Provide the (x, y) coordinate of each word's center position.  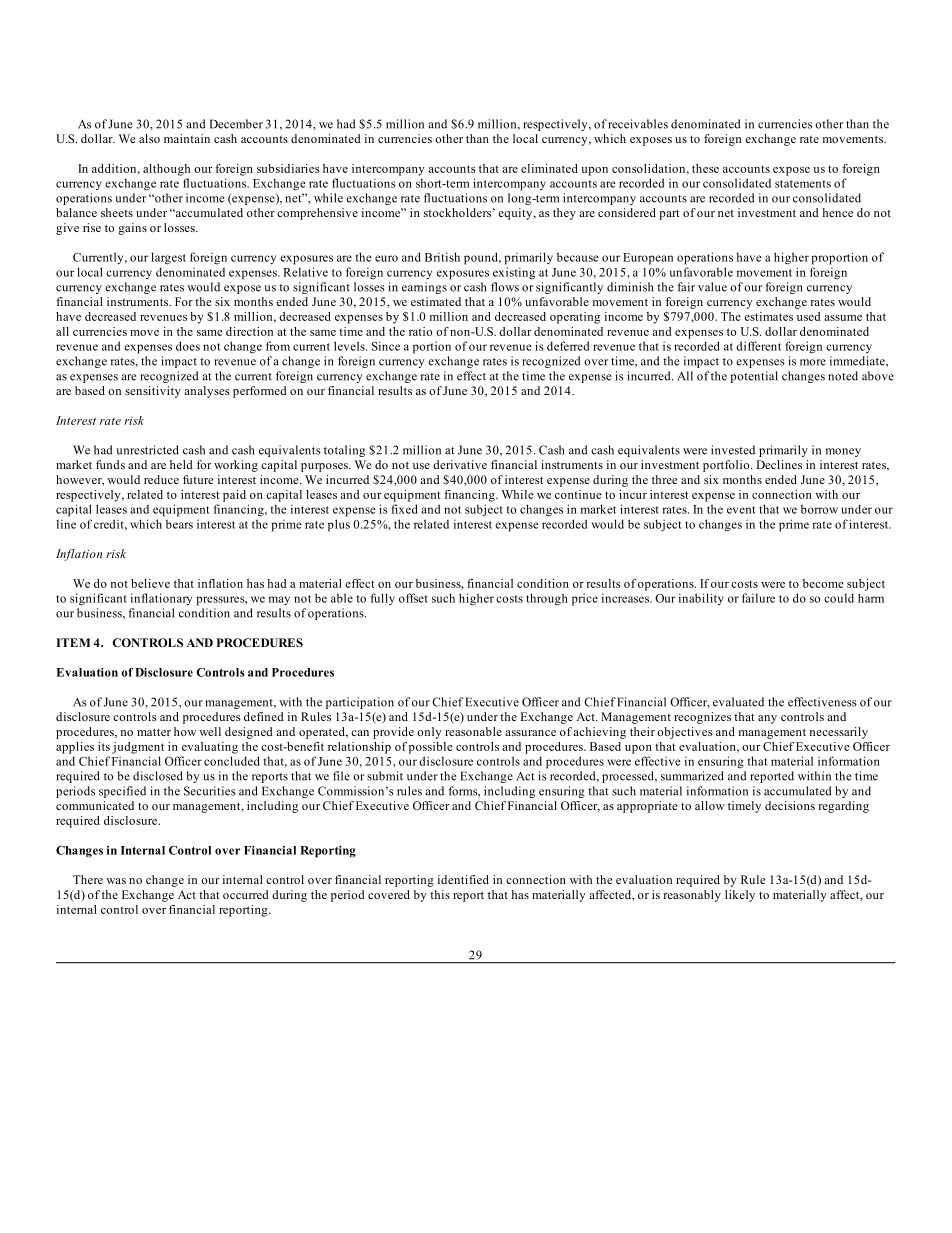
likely (740, 896)
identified (463, 879)
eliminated (549, 168)
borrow (819, 509)
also (149, 138)
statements (803, 184)
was (116, 881)
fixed (405, 509)
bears (179, 524)
